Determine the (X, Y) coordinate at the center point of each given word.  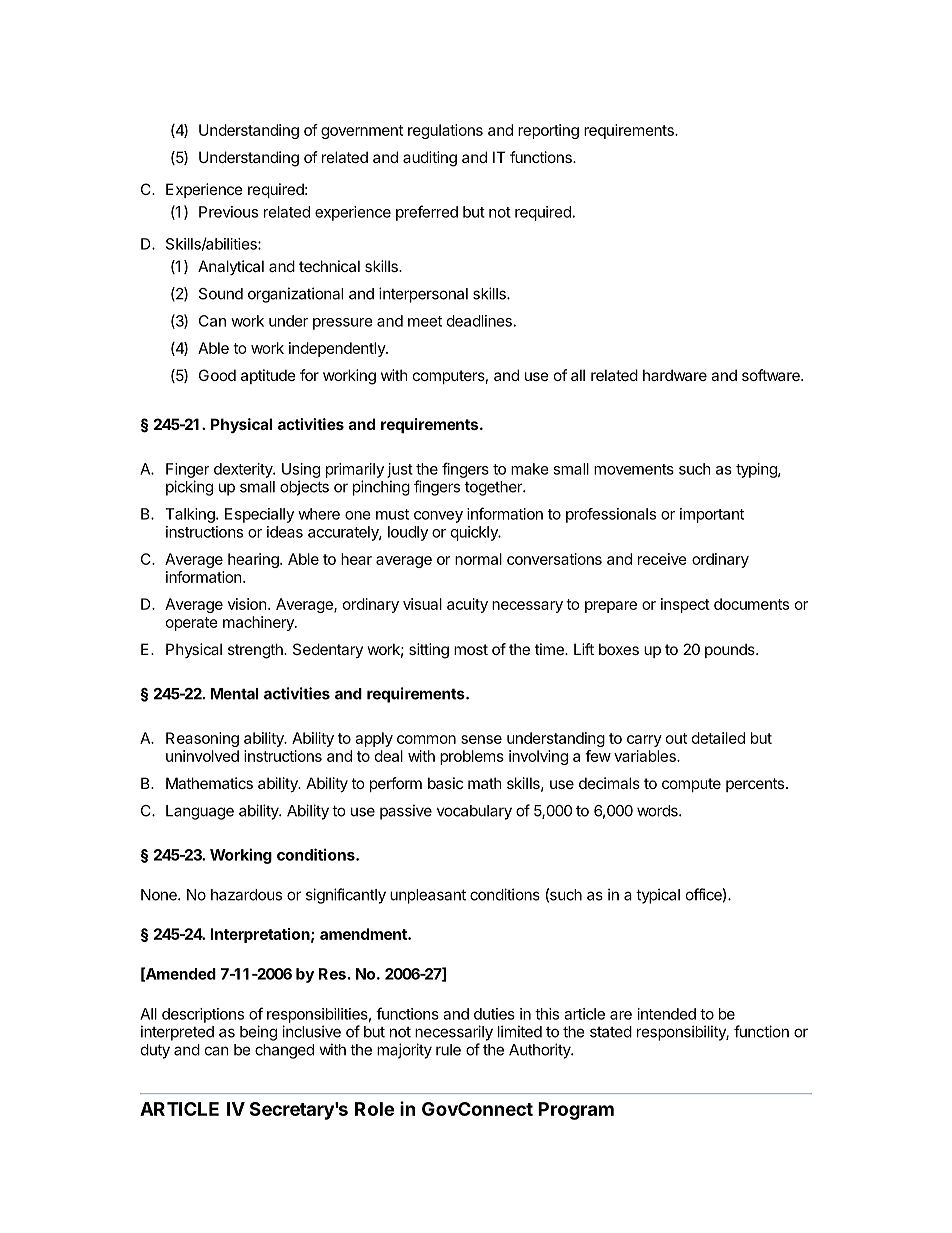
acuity (467, 605)
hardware (675, 375)
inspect (685, 605)
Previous (228, 212)
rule (448, 1050)
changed (284, 1051)
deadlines (479, 321)
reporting (548, 131)
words (658, 811)
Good (217, 375)
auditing (430, 159)
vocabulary (474, 812)
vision (247, 604)
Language (200, 812)
